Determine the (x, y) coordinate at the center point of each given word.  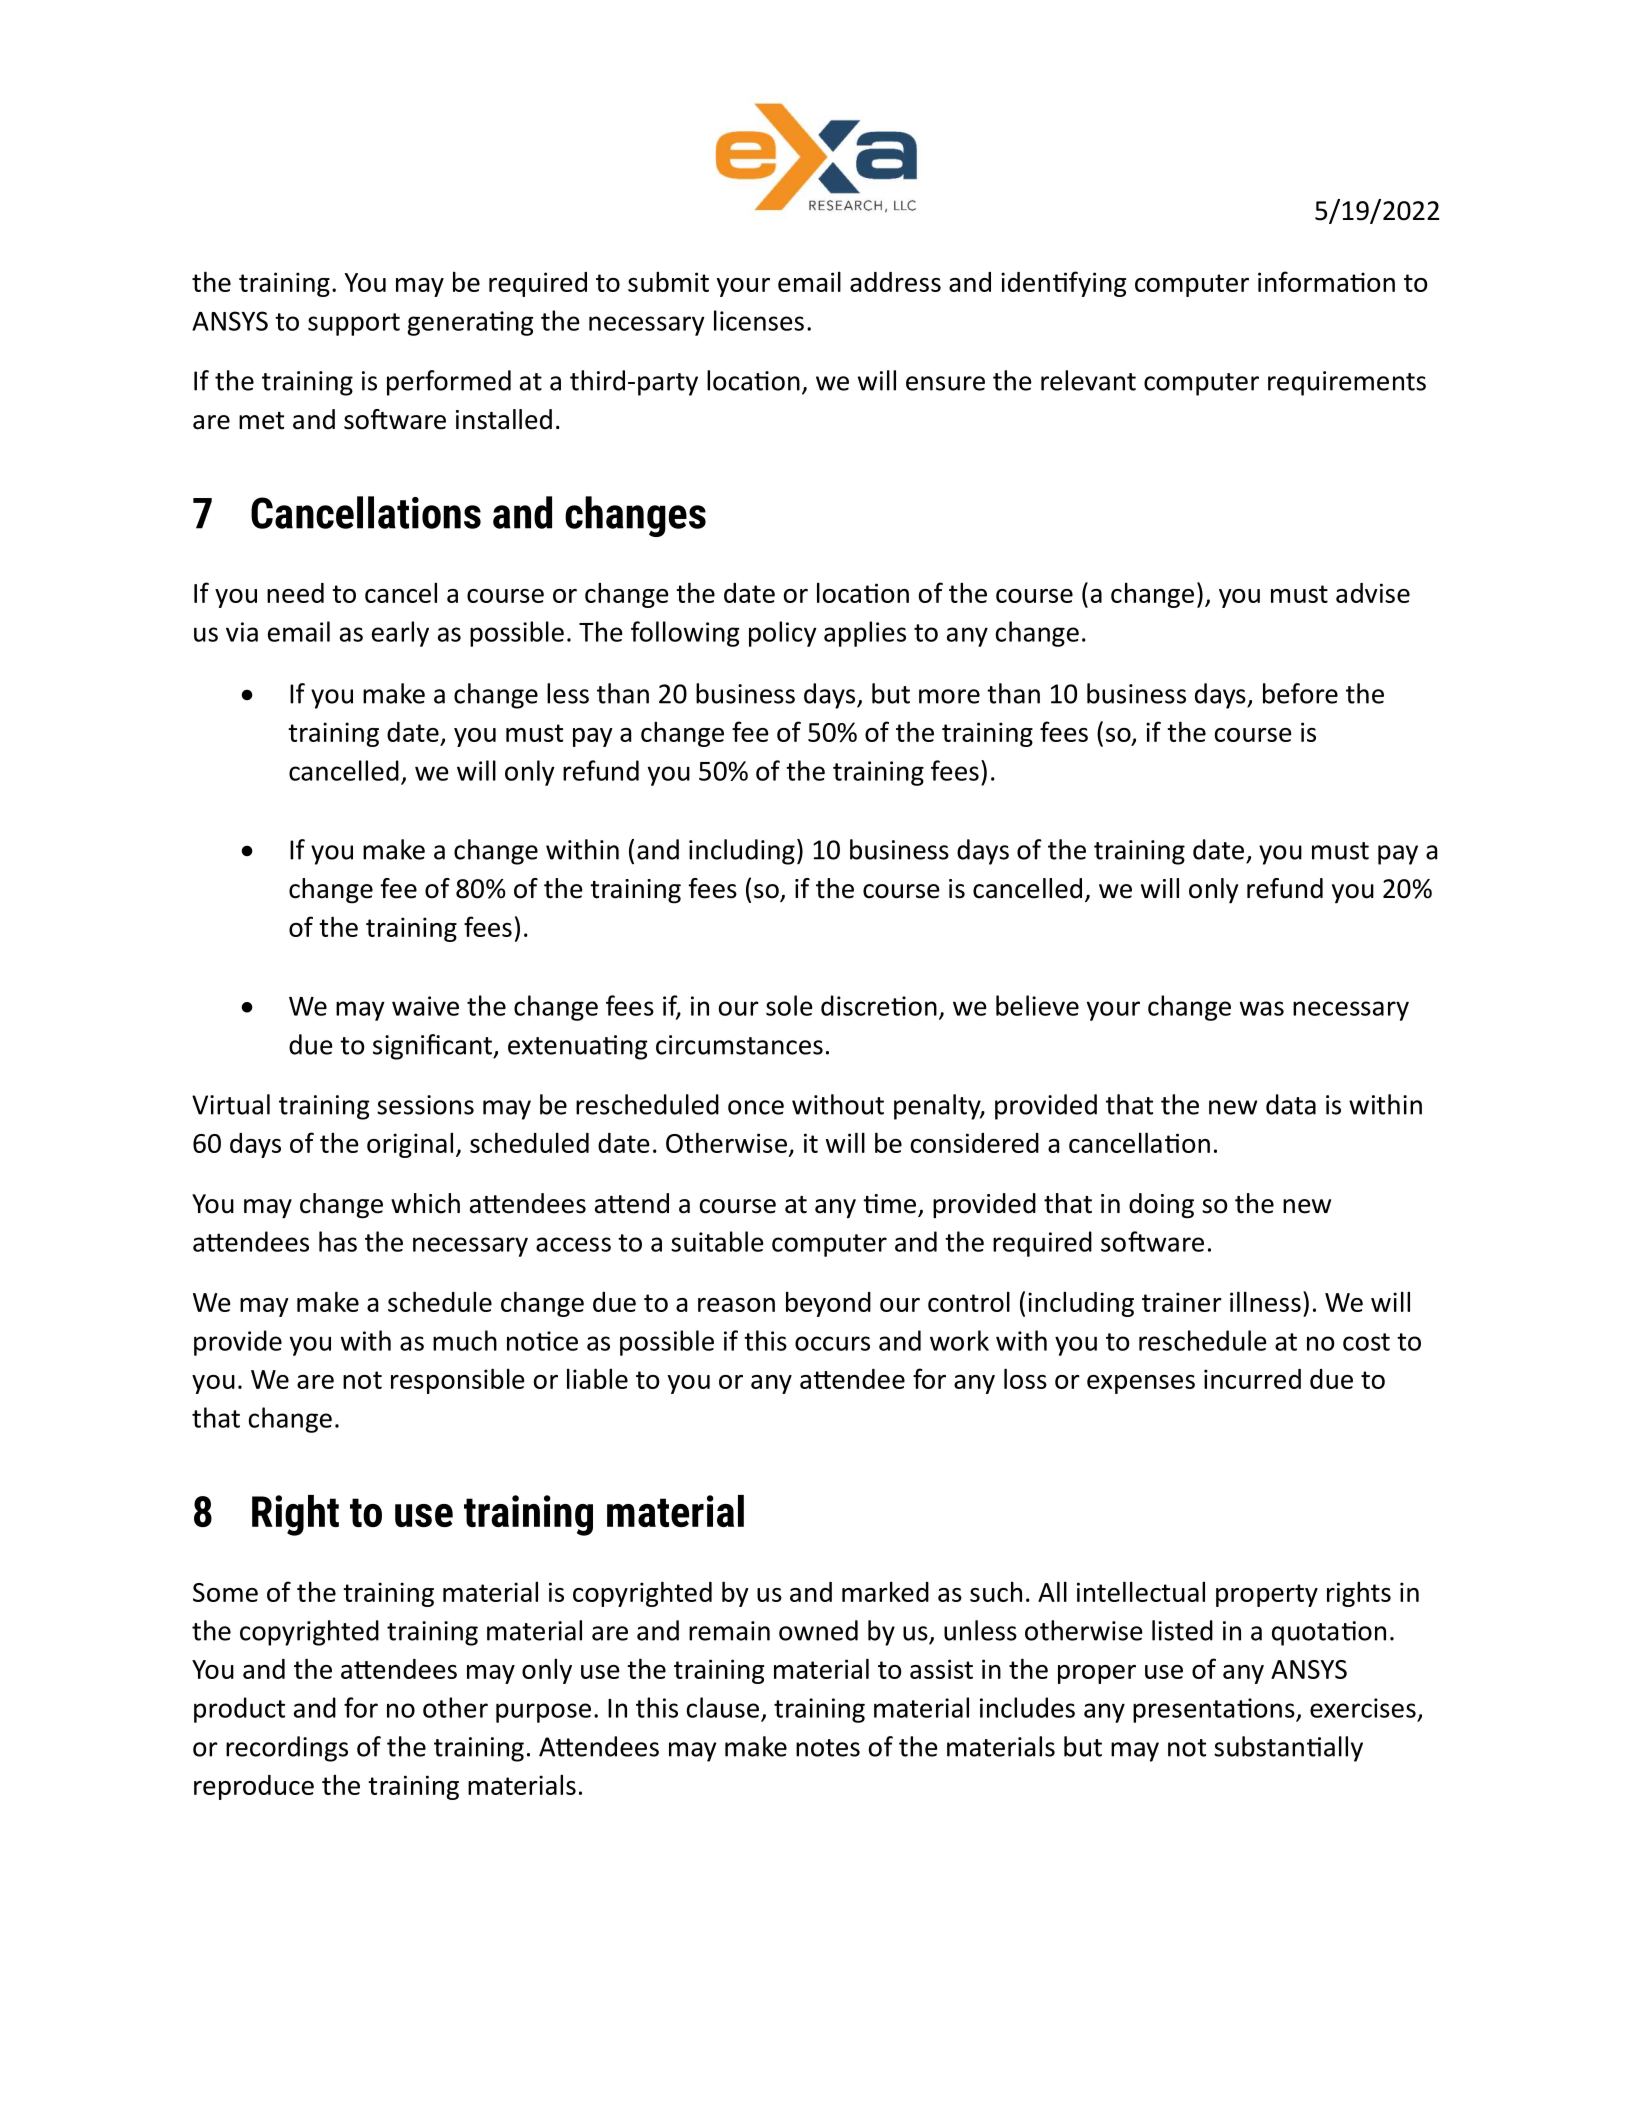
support (354, 324)
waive (425, 1006)
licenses (759, 320)
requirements (1347, 383)
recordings (287, 1749)
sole (789, 1005)
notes (828, 1748)
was (1262, 1008)
